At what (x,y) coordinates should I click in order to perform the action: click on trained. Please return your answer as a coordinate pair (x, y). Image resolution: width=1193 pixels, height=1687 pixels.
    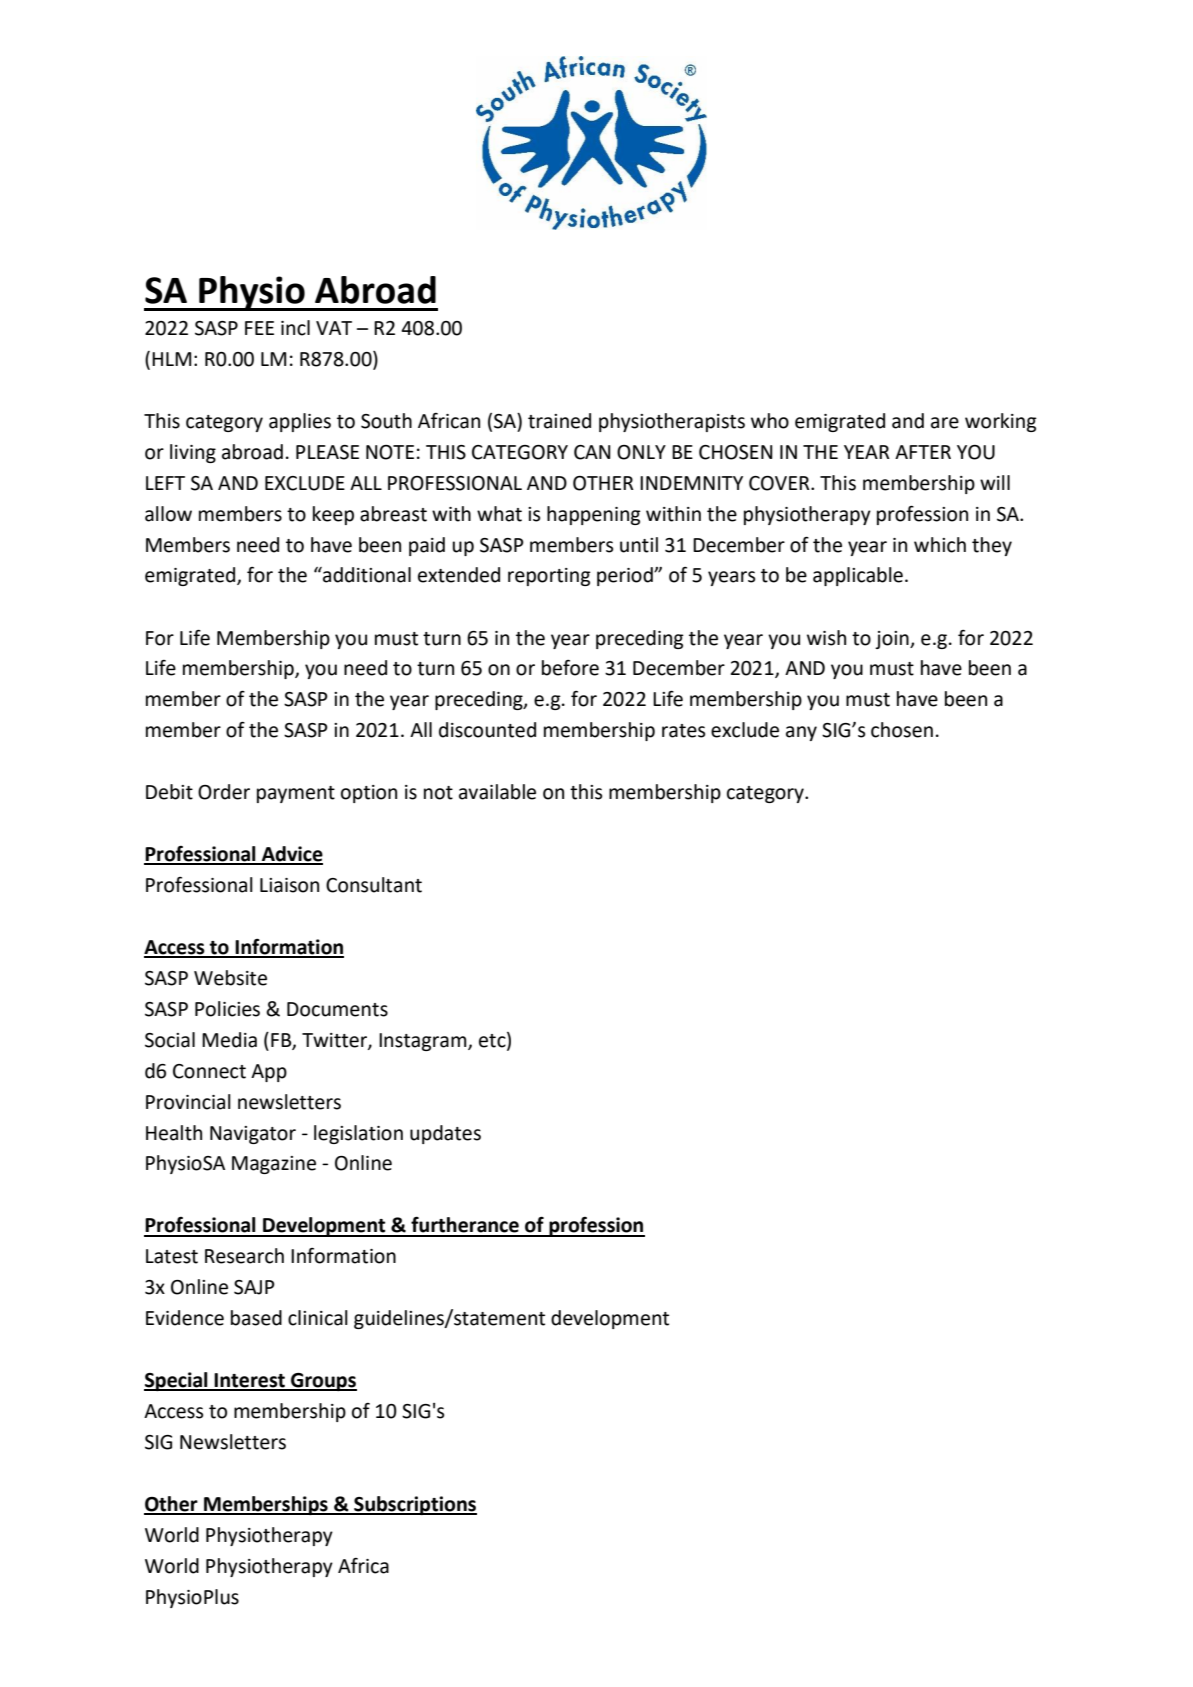
    Looking at the image, I should click on (559, 421).
